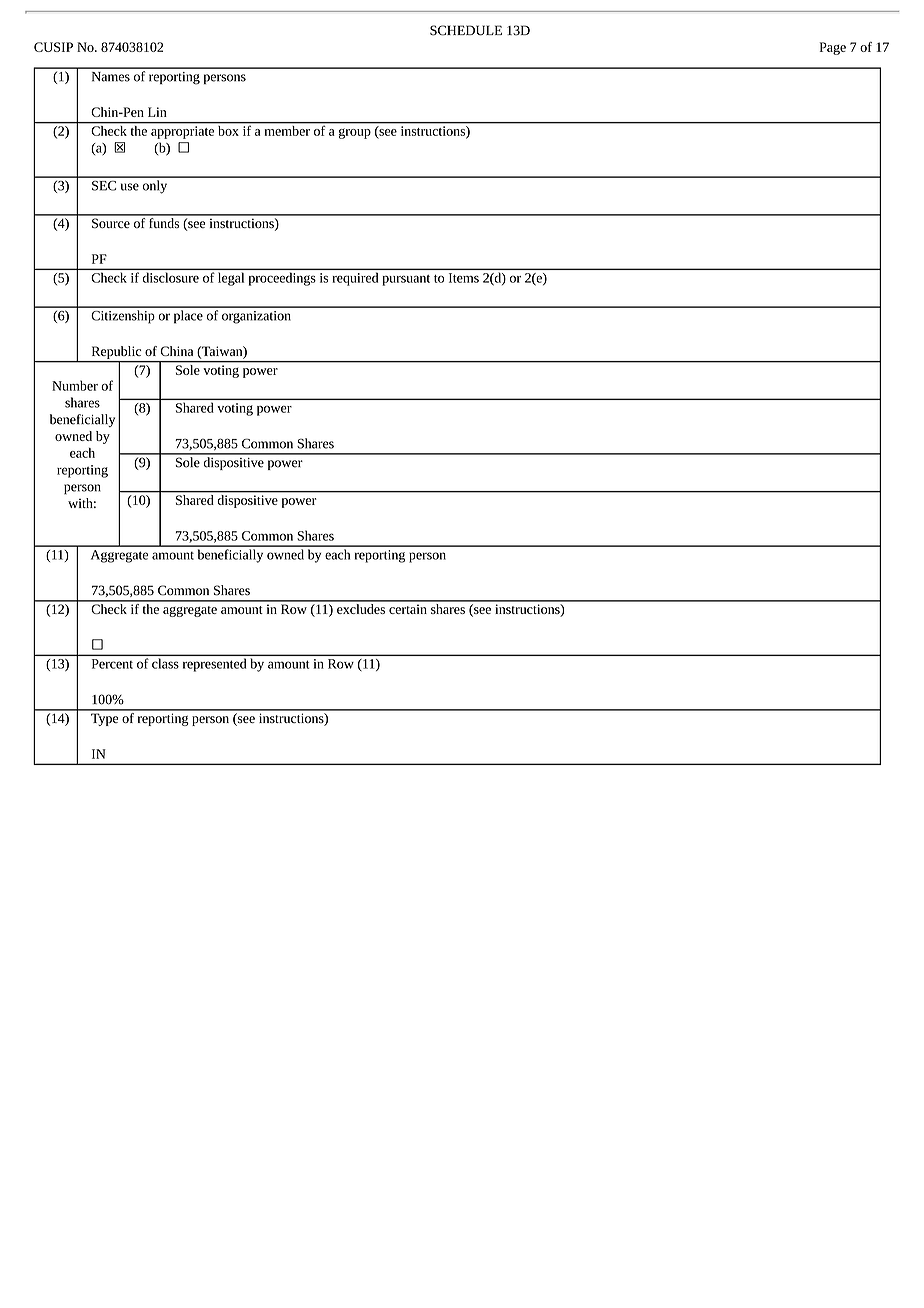 This screenshot has width=924, height=1308. I want to click on represented, so click(214, 665).
